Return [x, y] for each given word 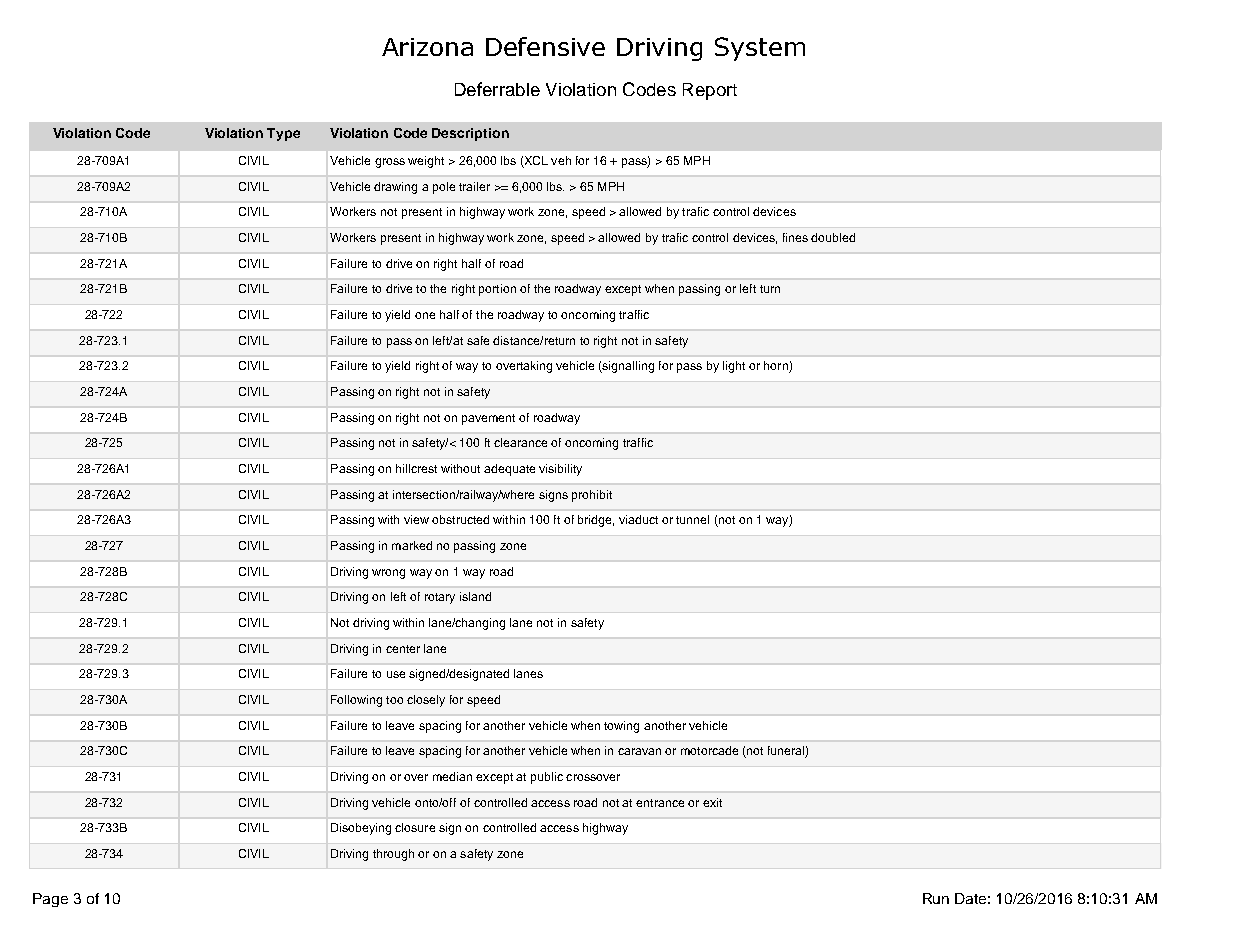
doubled [833, 237]
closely [426, 701]
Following [356, 701]
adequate [509, 470]
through [393, 855]
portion [497, 290]
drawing [395, 188]
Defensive [545, 46]
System [760, 49]
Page [50, 900]
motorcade [709, 750]
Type [283, 134]
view [416, 519]
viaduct [638, 519]
